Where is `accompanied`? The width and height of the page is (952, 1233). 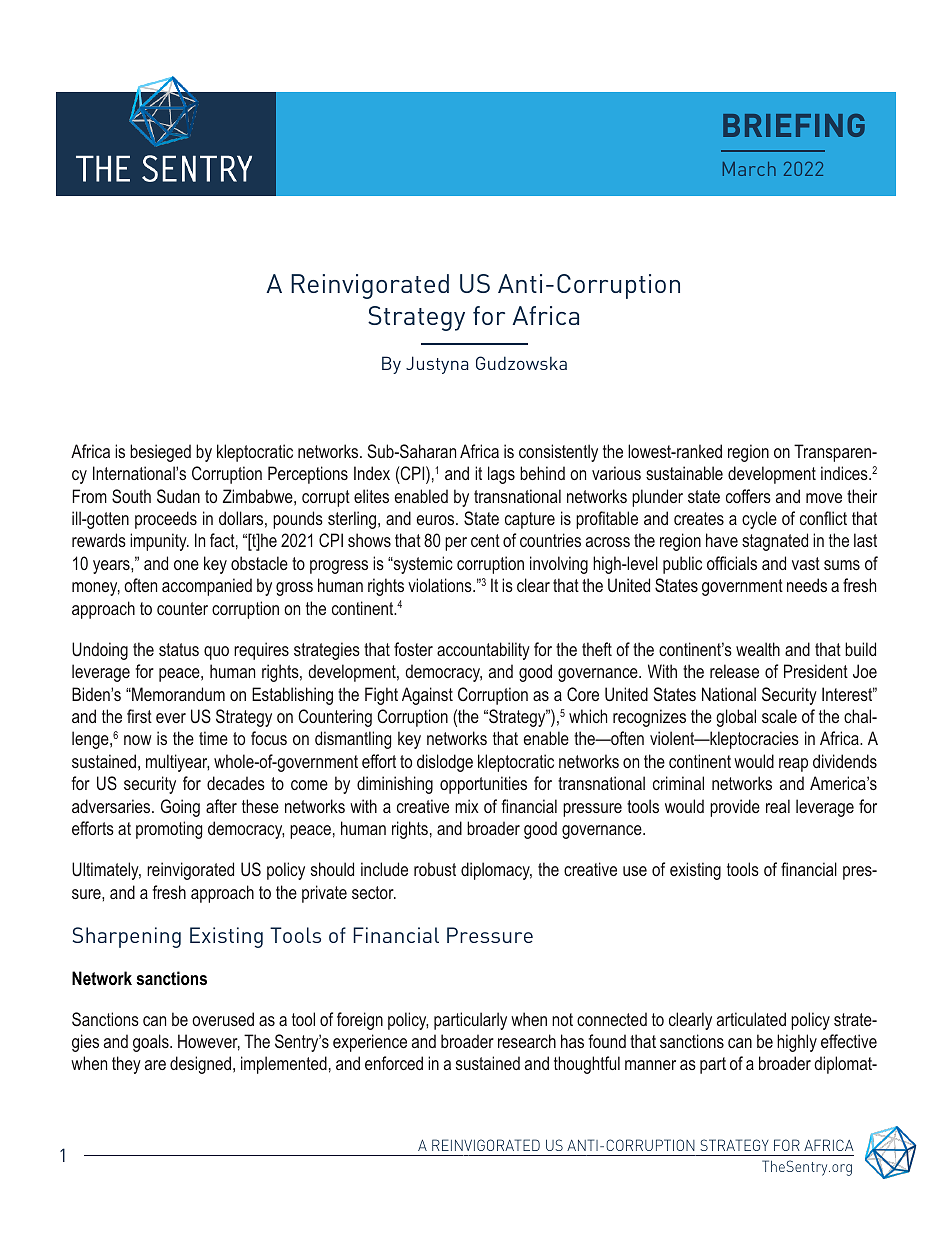
accompanied is located at coordinates (207, 587).
